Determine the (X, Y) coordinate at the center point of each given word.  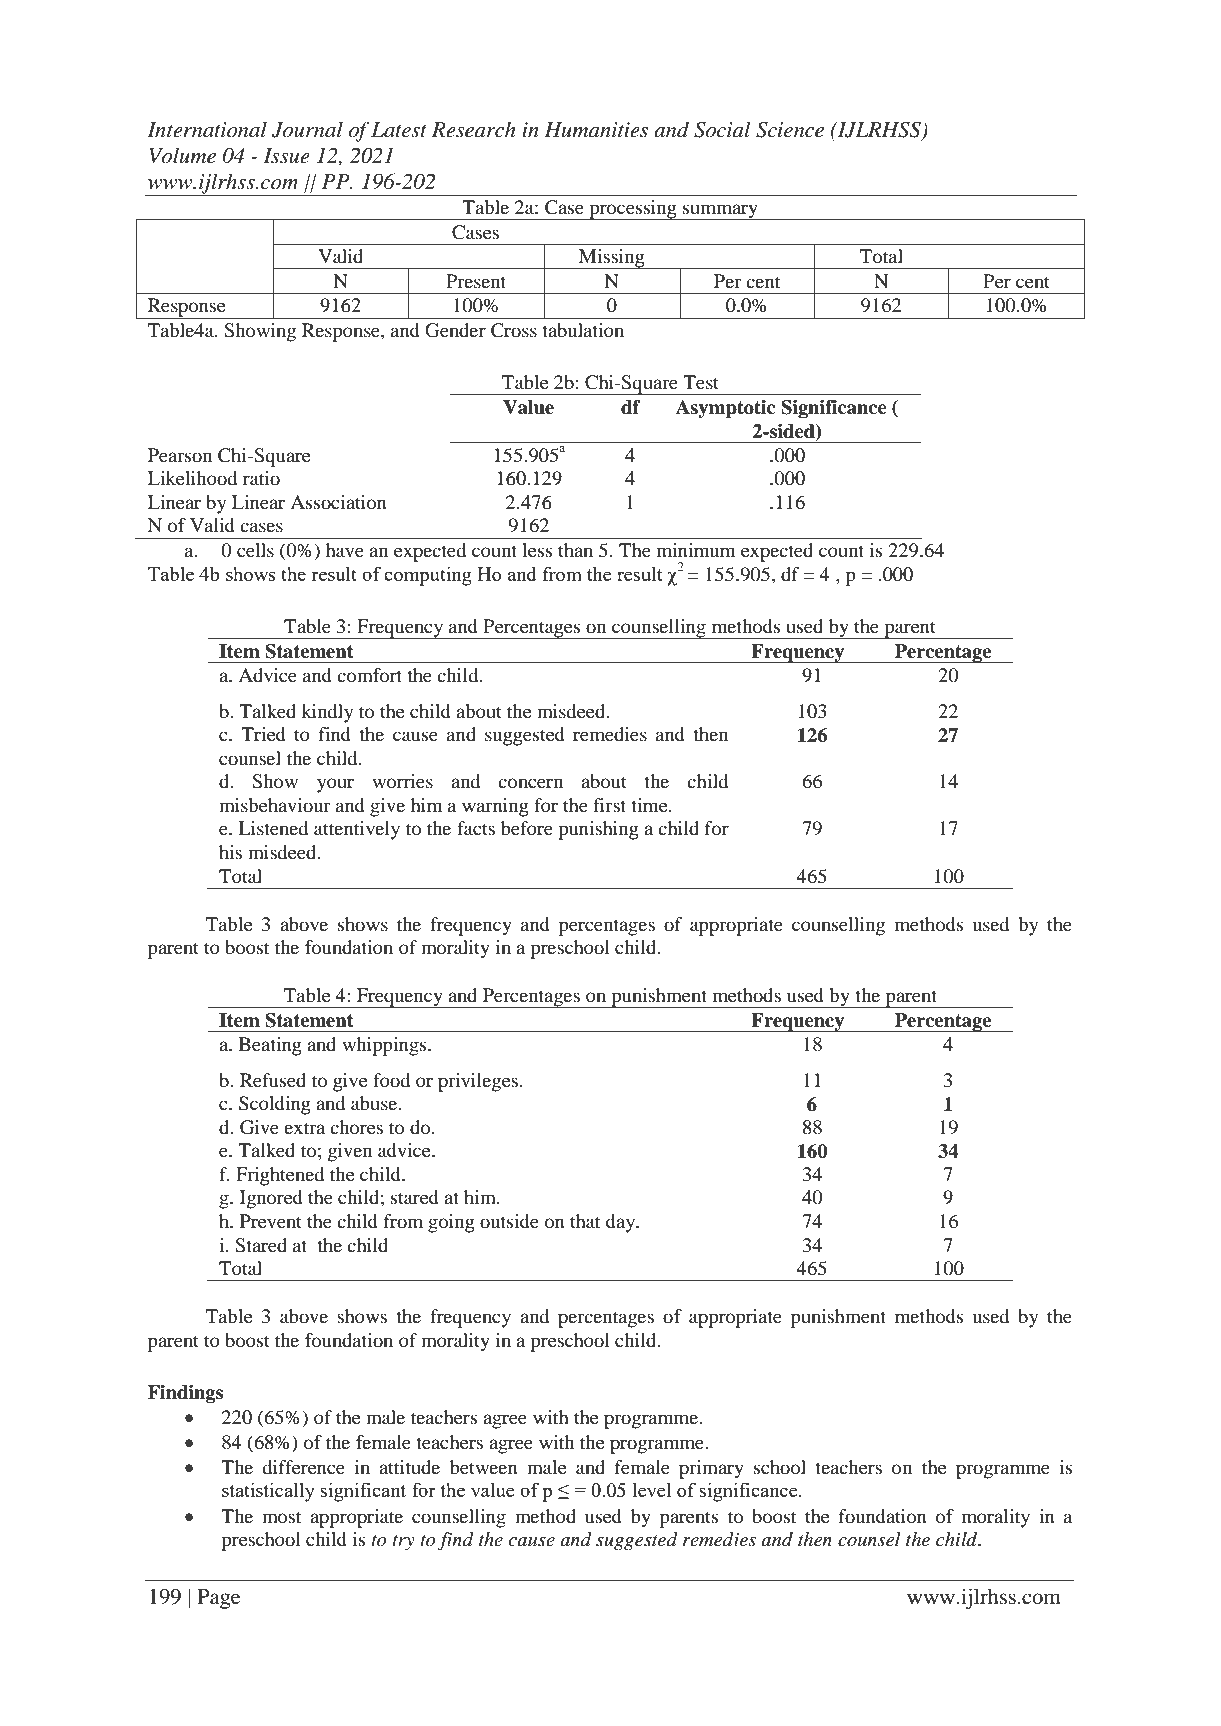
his (230, 852)
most (281, 1517)
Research (473, 129)
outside (509, 1221)
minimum (696, 550)
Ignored (271, 1199)
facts (476, 828)
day (622, 1223)
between (484, 1467)
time (650, 805)
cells (255, 550)
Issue (286, 156)
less (537, 550)
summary (721, 212)
